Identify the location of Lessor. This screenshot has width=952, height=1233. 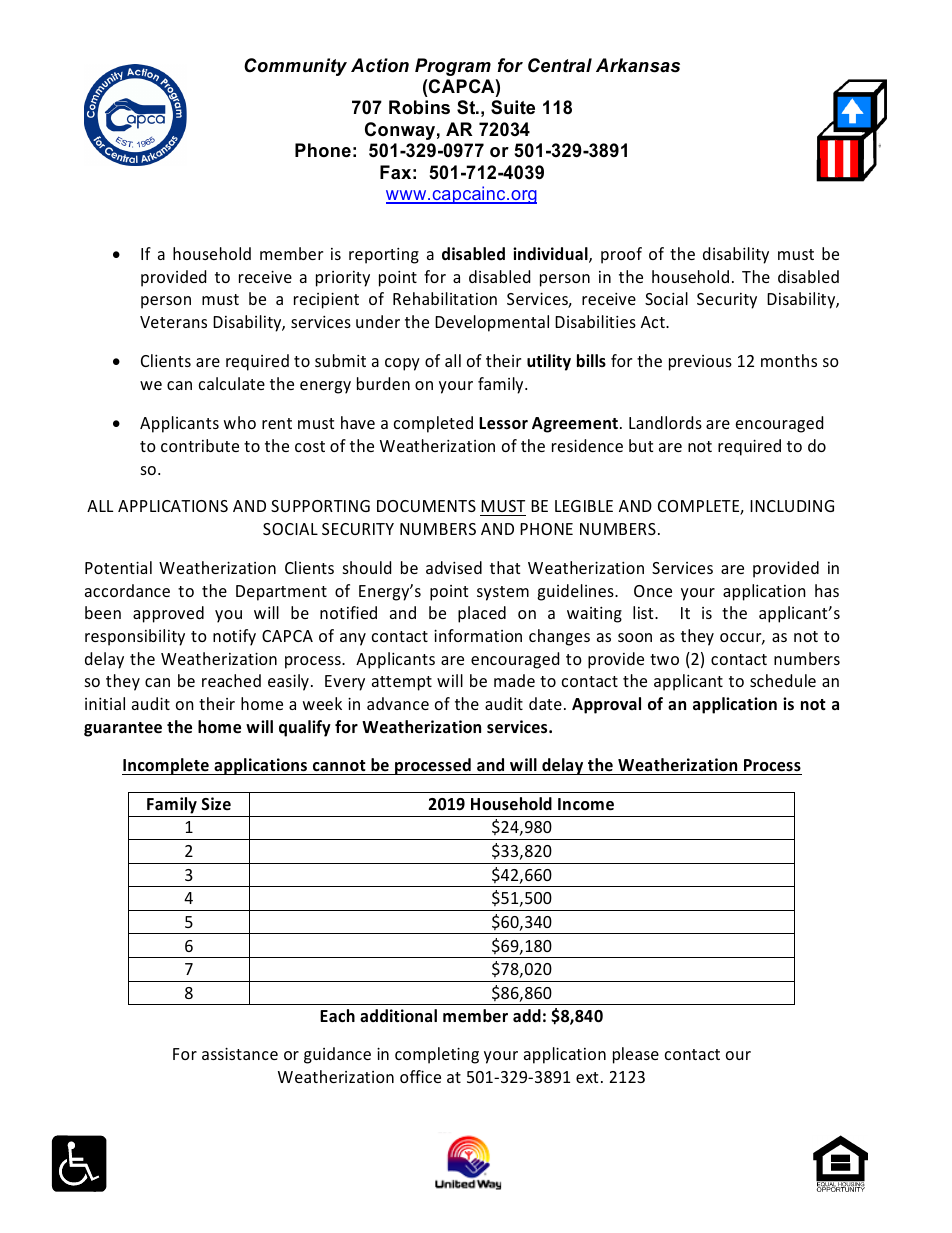
(503, 423).
